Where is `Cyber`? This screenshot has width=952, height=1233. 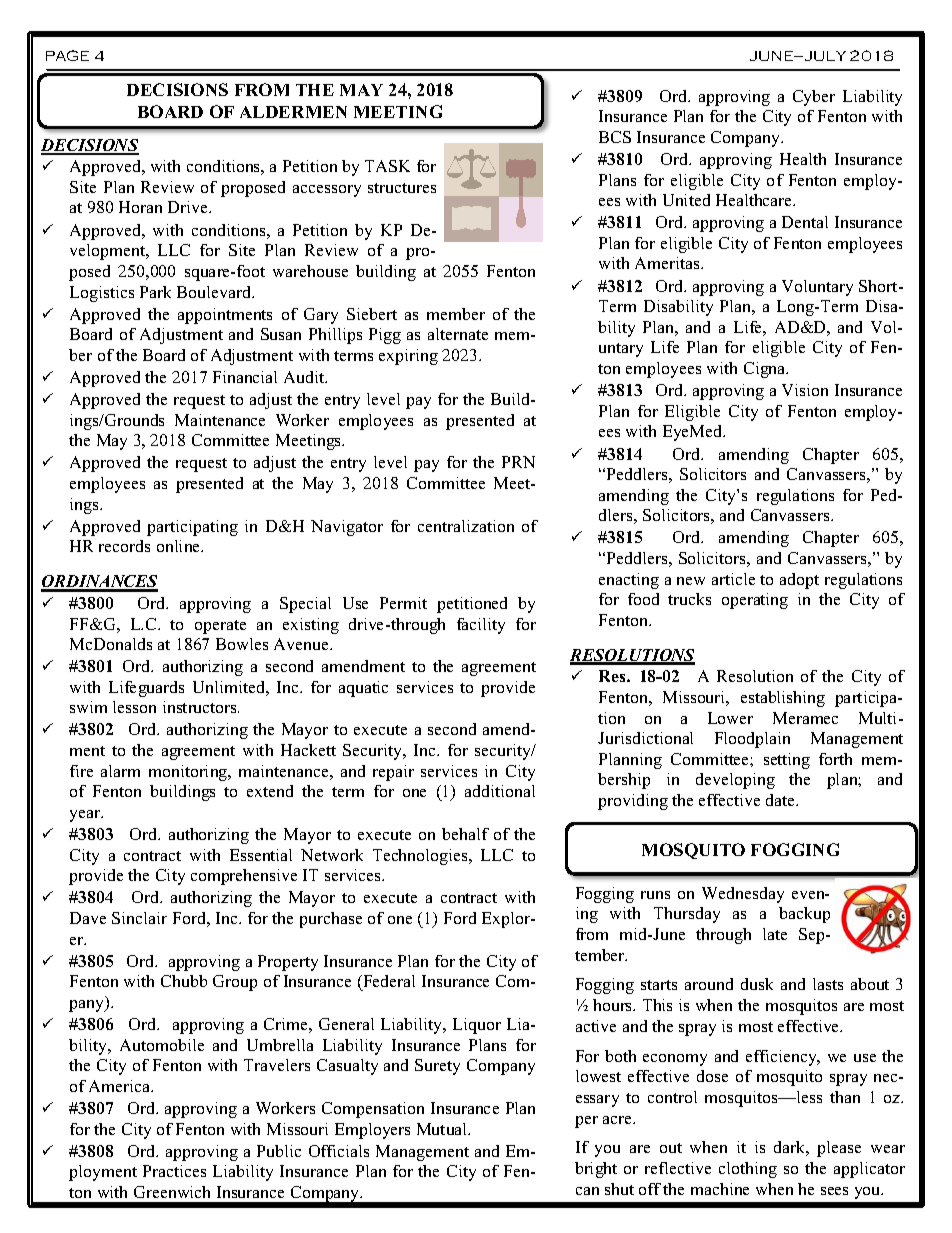 Cyber is located at coordinates (814, 98).
